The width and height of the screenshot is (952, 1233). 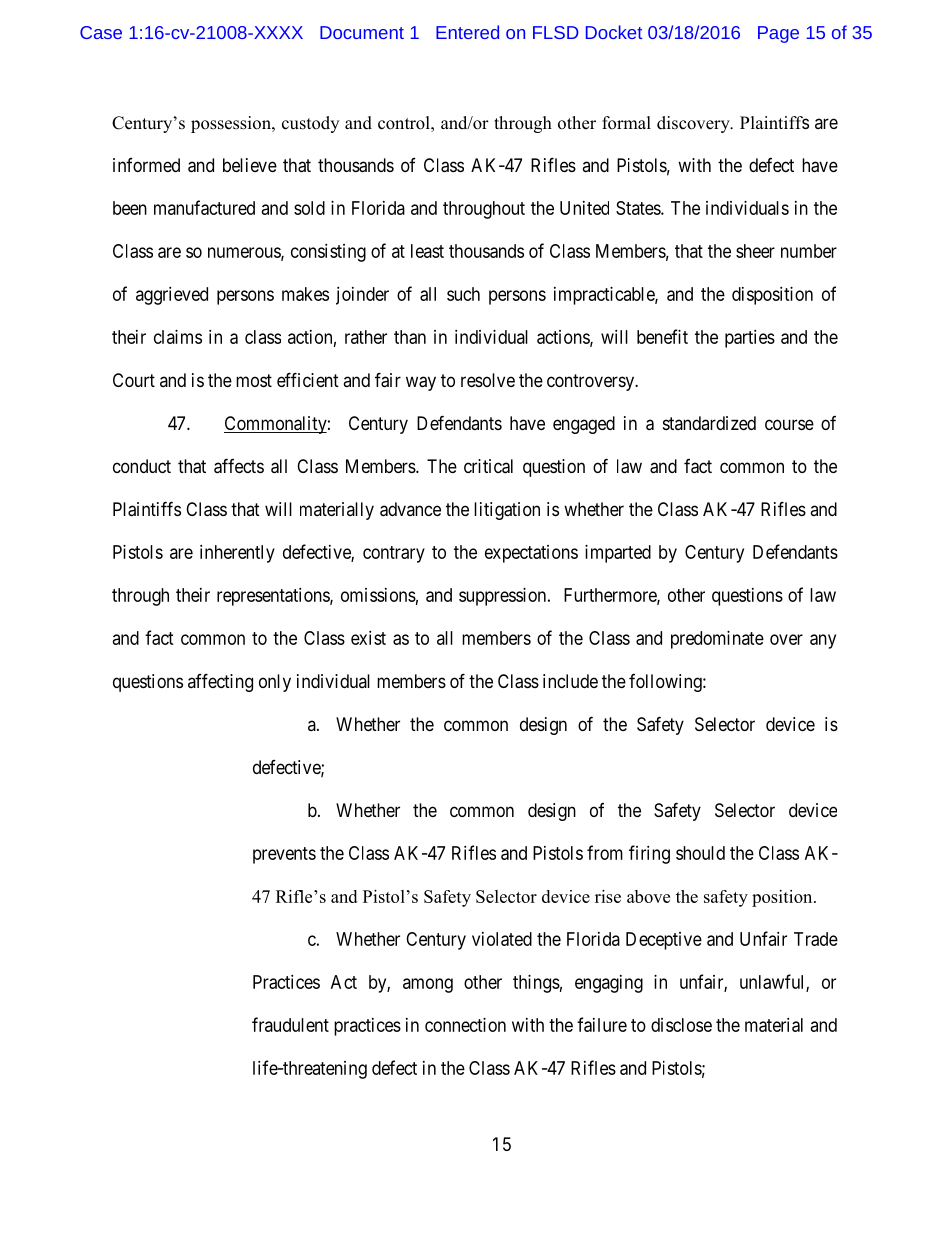 I want to click on imparted, so click(x=618, y=554).
